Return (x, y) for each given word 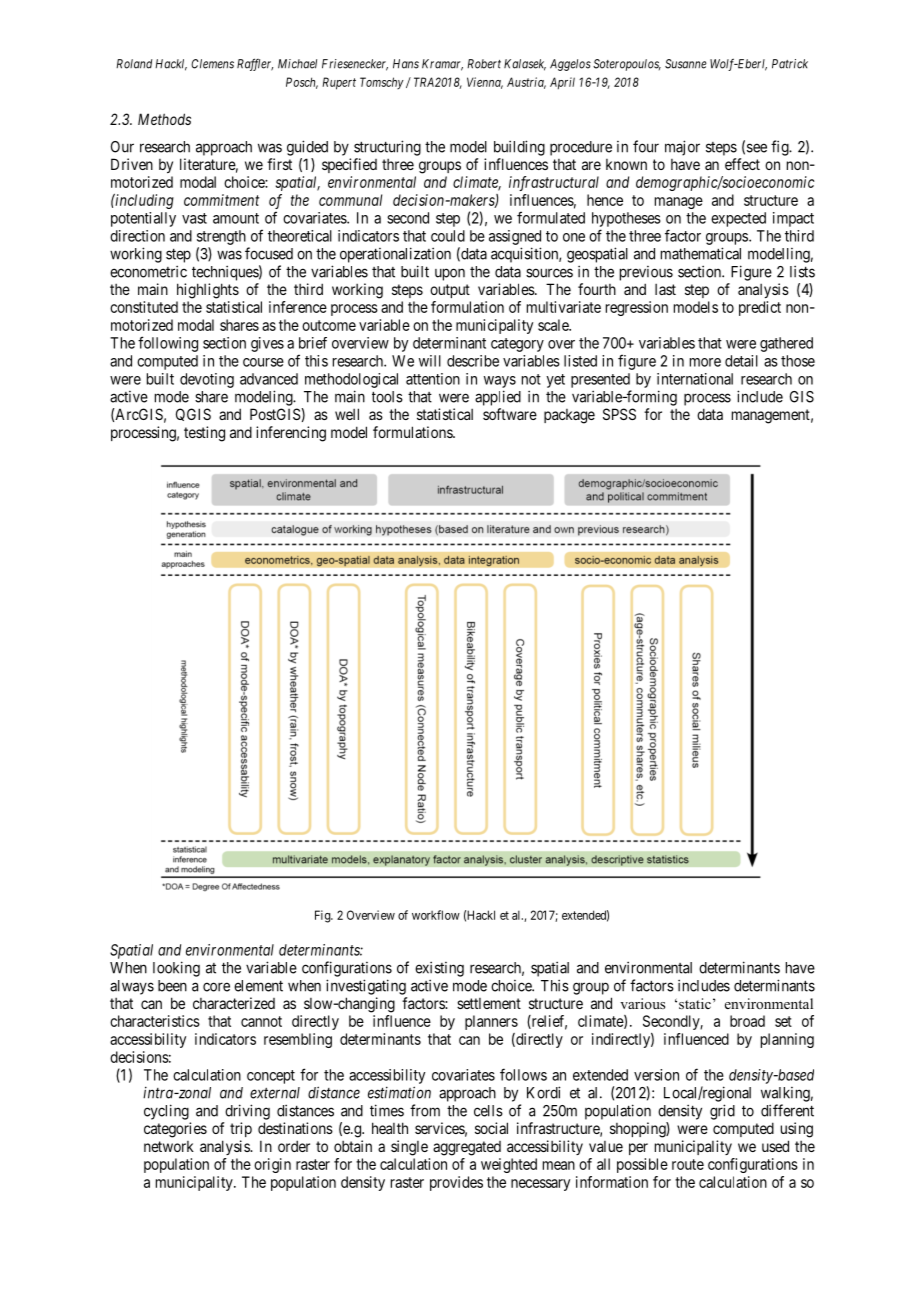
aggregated (467, 1148)
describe (473, 361)
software (510, 414)
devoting (207, 380)
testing (204, 434)
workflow (436, 915)
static (695, 1003)
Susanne (686, 64)
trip (241, 1129)
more (705, 362)
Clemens (212, 64)
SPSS (619, 414)
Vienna (485, 83)
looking (176, 969)
